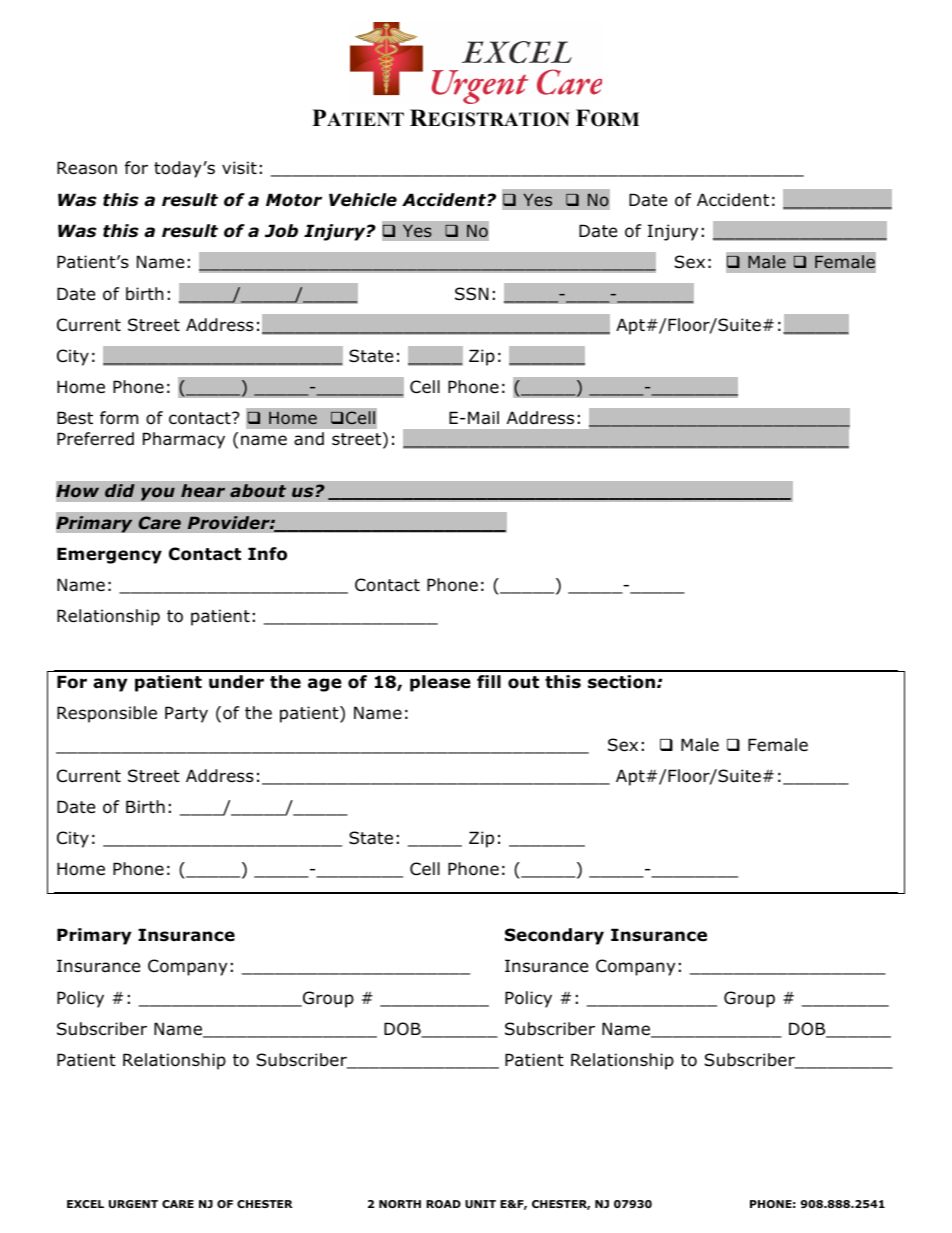 The image size is (952, 1233). What do you see at coordinates (184, 440) in the document?
I see `Pharmacy` at bounding box center [184, 440].
